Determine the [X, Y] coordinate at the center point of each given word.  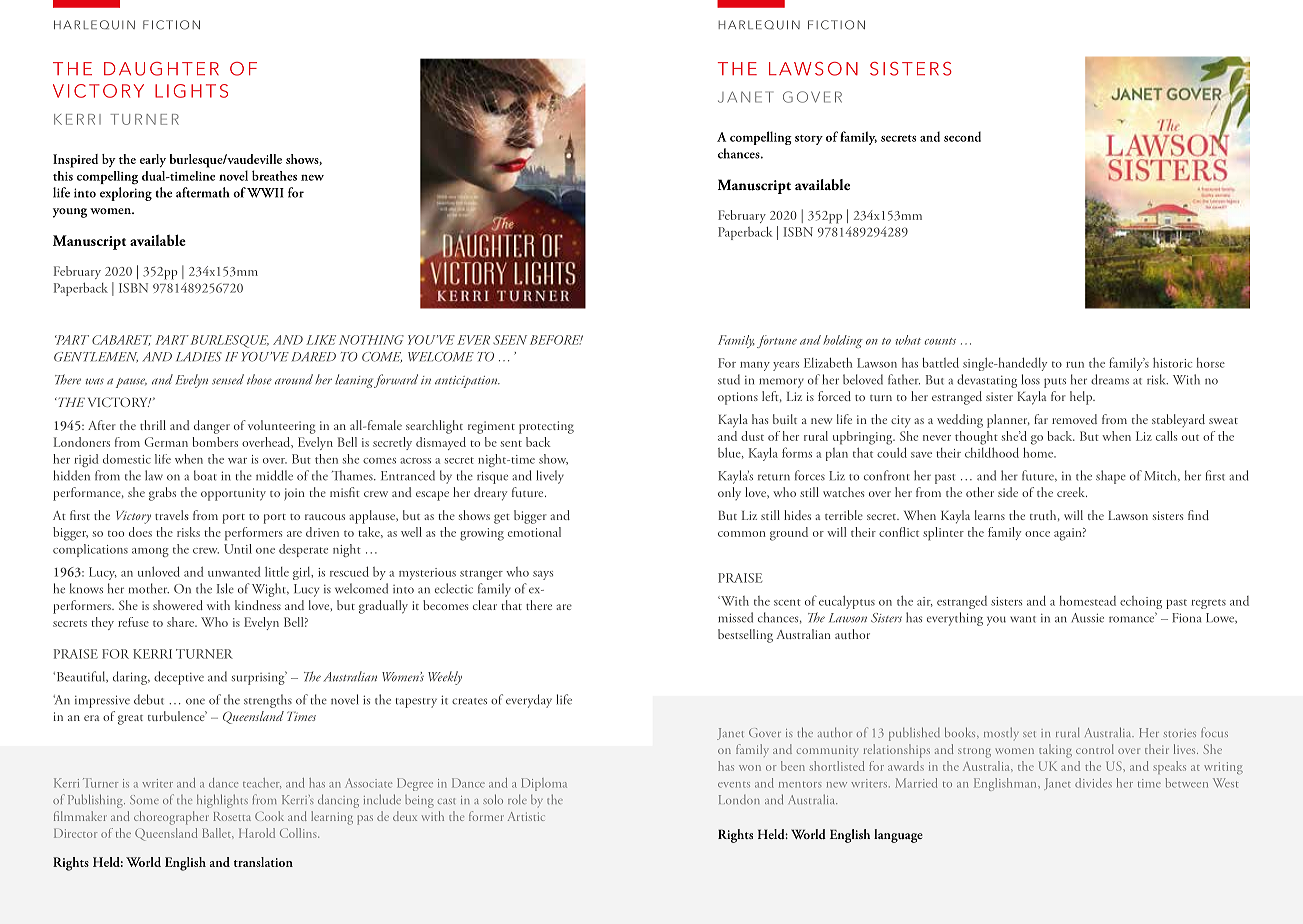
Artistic [526, 816]
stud [729, 379]
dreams [1110, 379]
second [962, 136]
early [153, 160]
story [809, 140]
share [181, 622]
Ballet [218, 833]
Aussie [1087, 618]
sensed [228, 379]
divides [1093, 783]
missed [735, 617]
